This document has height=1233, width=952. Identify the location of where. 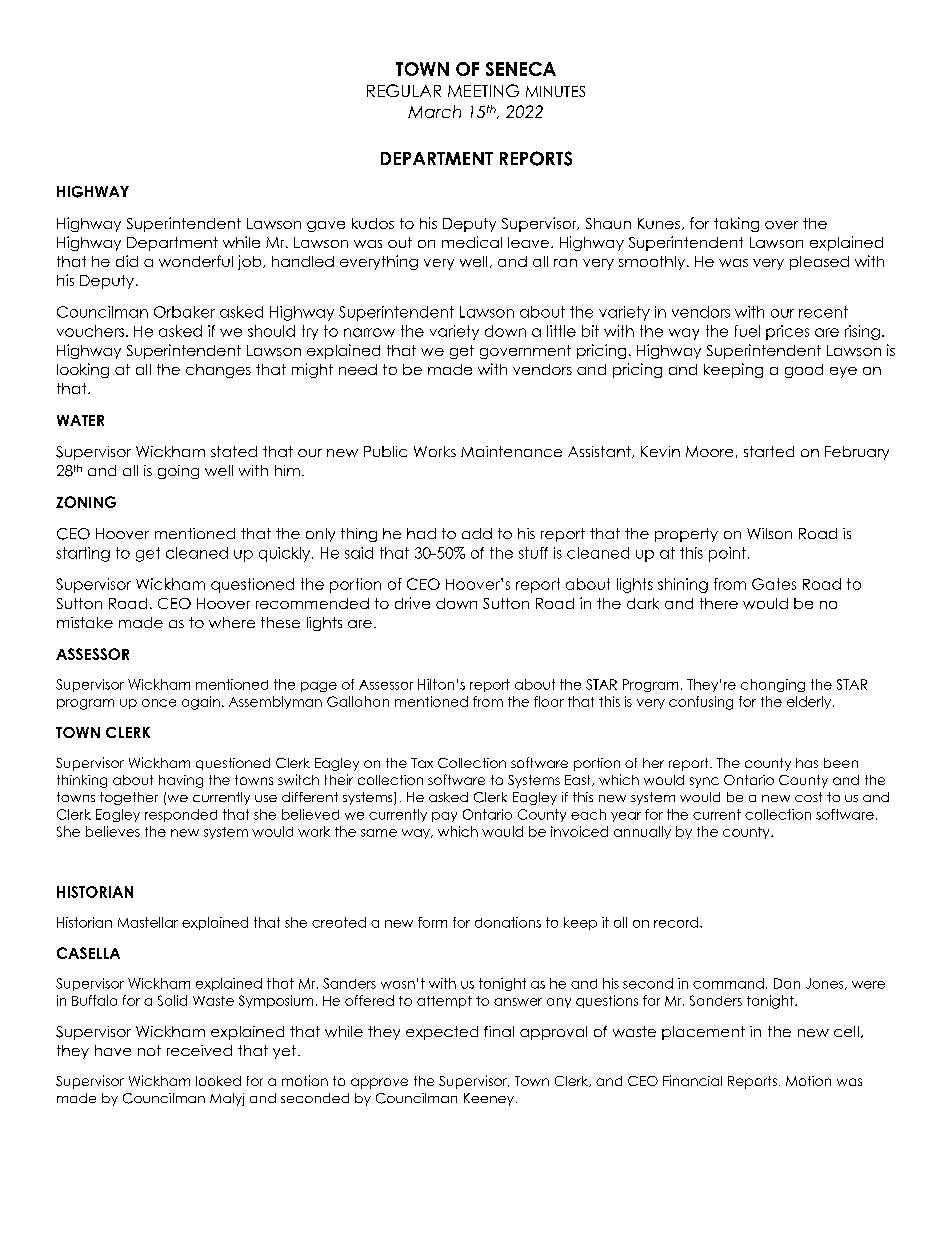
(232, 622).
